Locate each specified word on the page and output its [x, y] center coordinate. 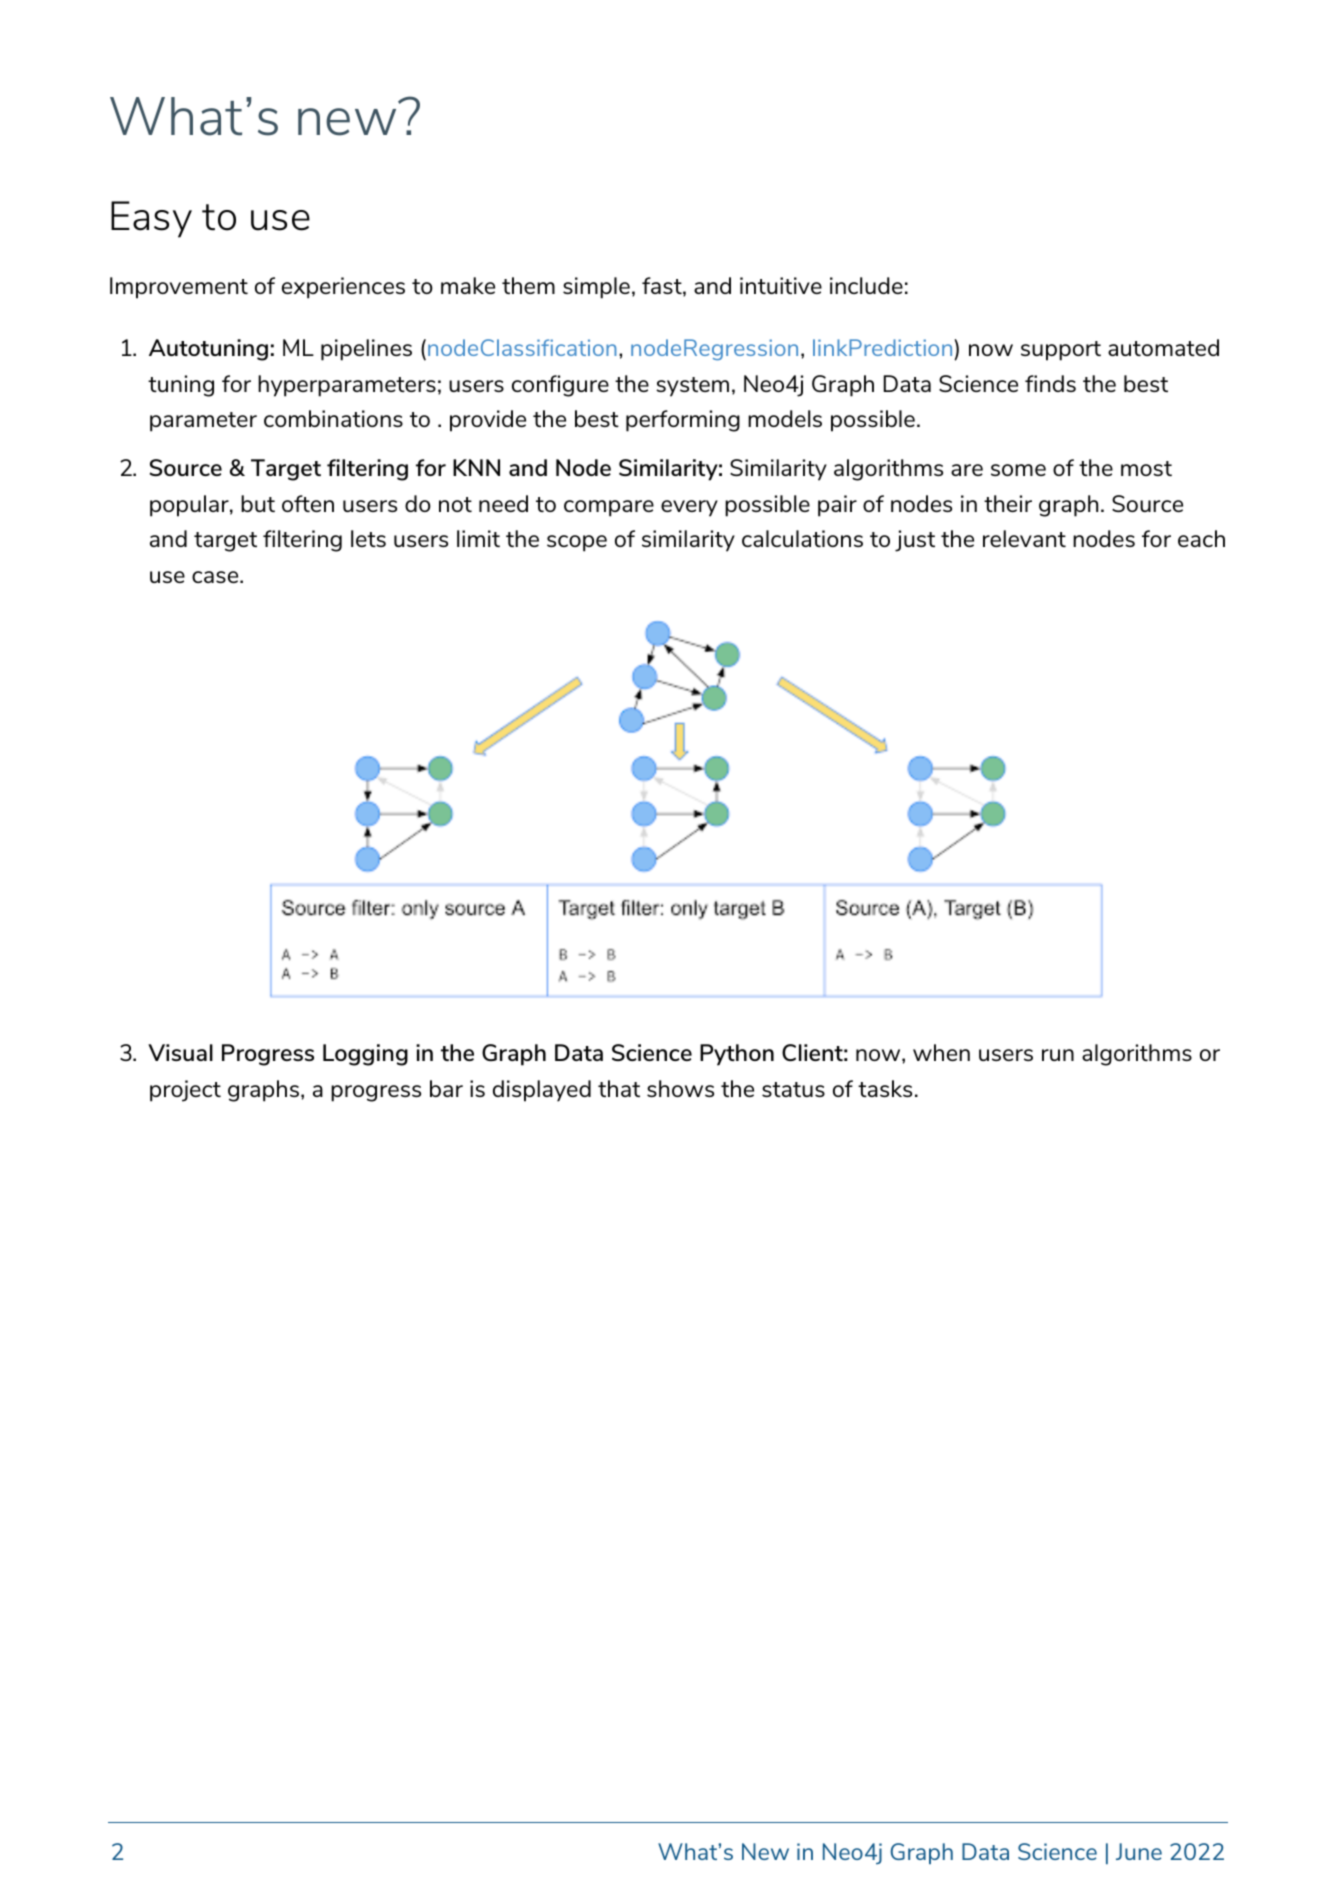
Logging [365, 1055]
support [1061, 351]
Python [737, 1055]
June [1139, 1851]
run [1058, 1055]
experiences [343, 288]
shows [680, 1088]
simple [596, 288]
